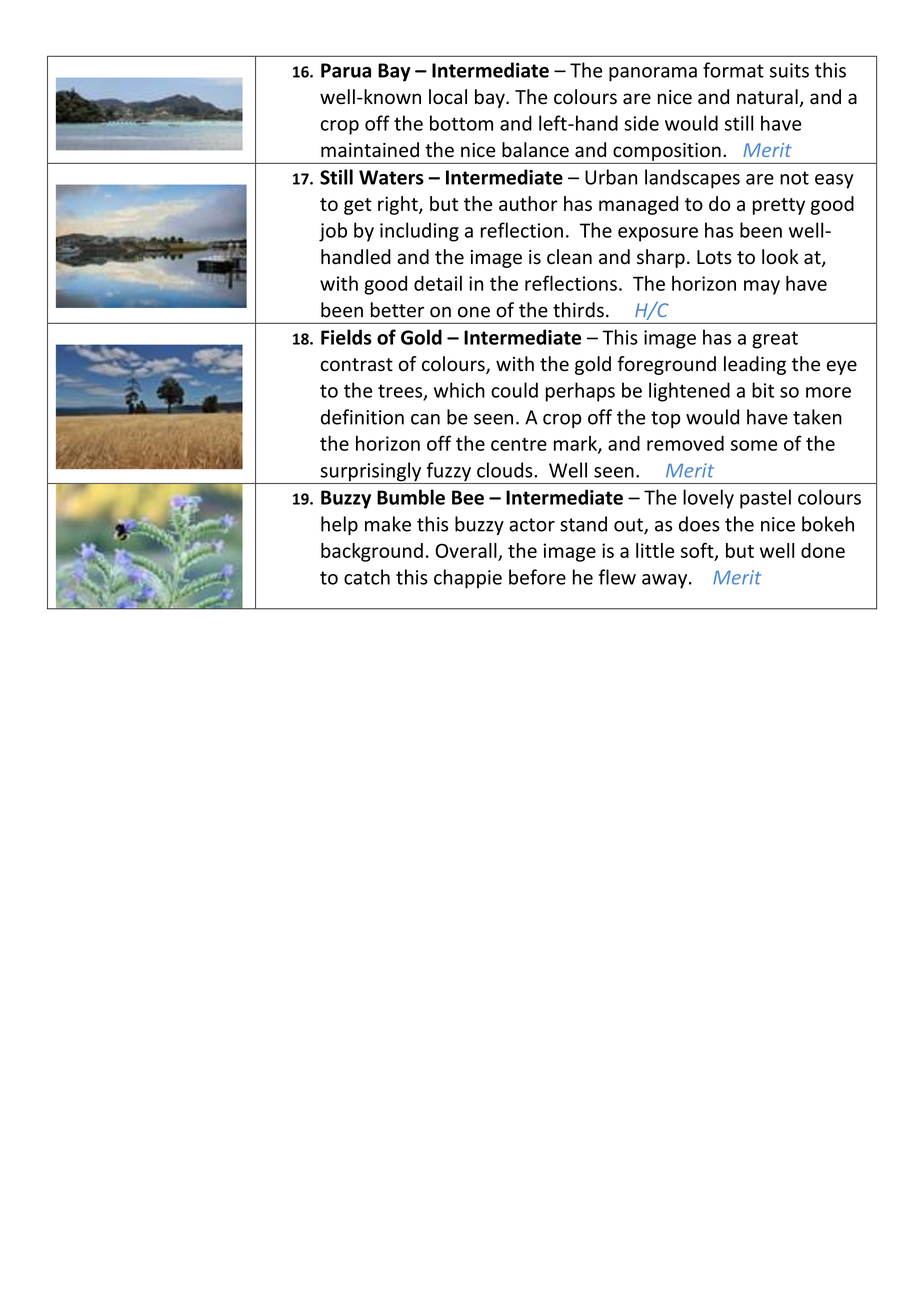 The height and width of the screenshot is (1308, 924). I want to click on thirds, so click(578, 310).
